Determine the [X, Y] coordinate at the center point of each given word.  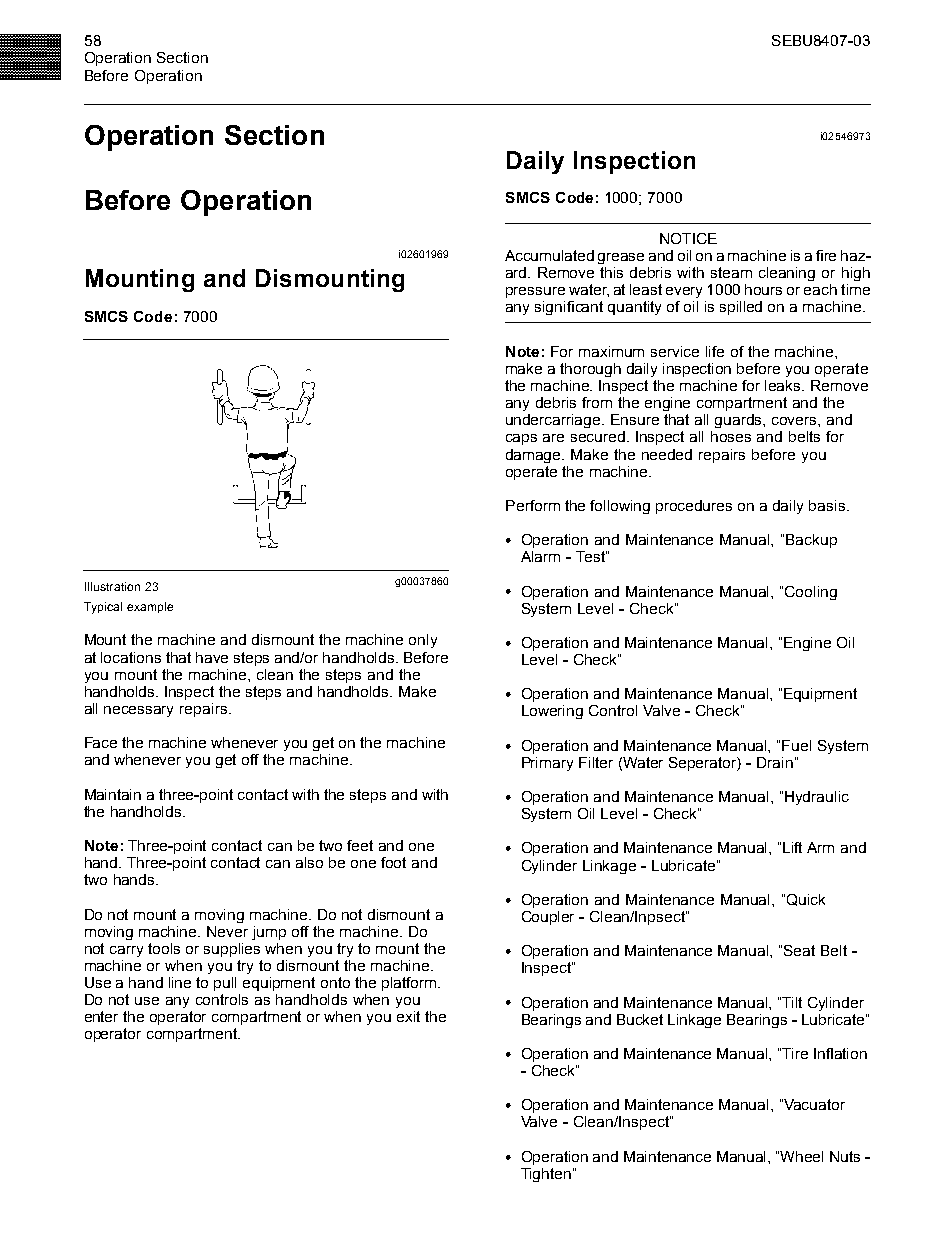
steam [731, 272]
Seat [799, 950]
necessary [138, 711]
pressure [535, 292]
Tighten [547, 1175]
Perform [533, 505]
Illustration [112, 586]
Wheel [801, 1156]
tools [164, 948]
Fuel [796, 745]
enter [101, 1016]
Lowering [552, 712]
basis [827, 505]
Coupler [548, 918]
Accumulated [549, 255]
